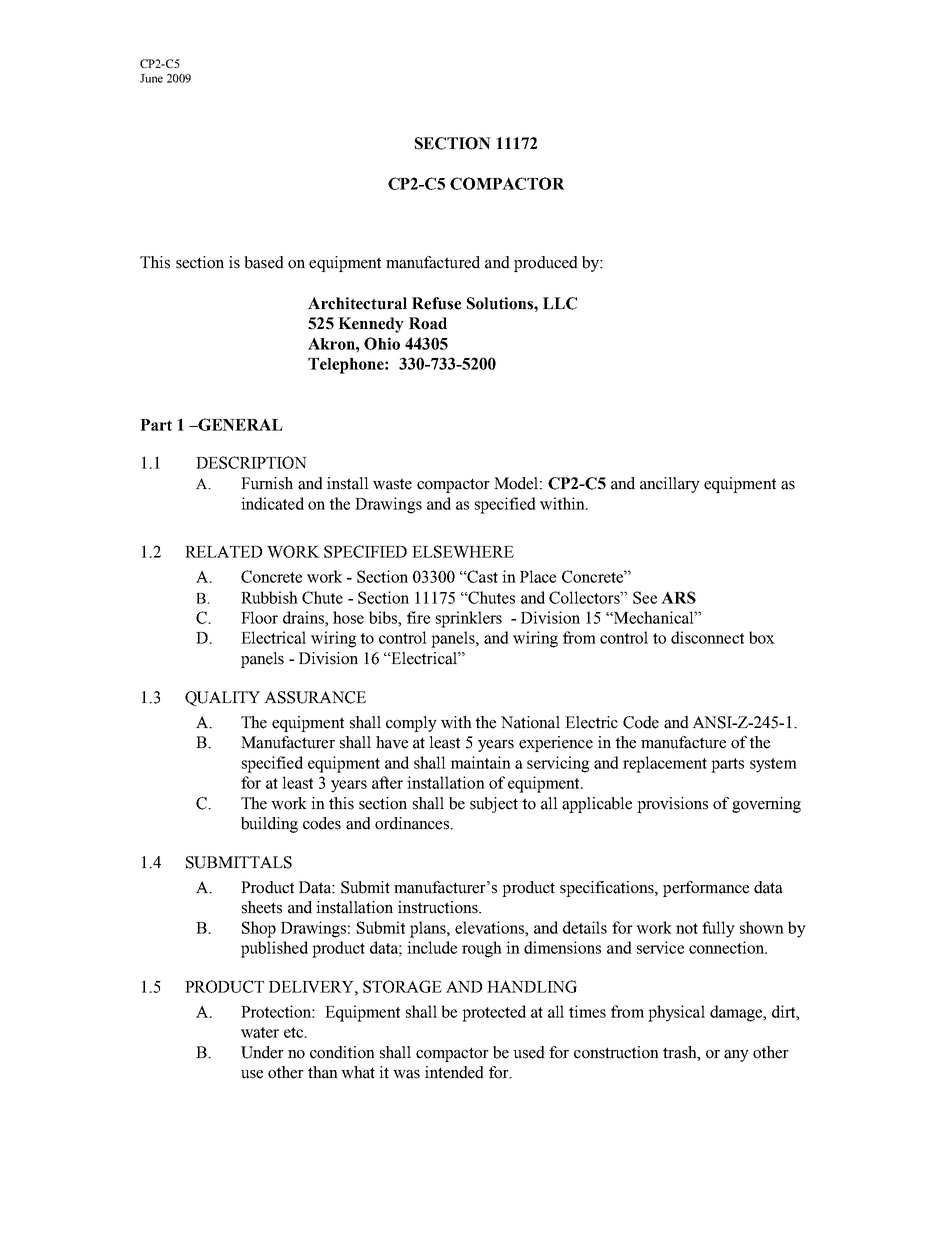 The width and height of the screenshot is (952, 1233). I want to click on subject, so click(494, 805).
